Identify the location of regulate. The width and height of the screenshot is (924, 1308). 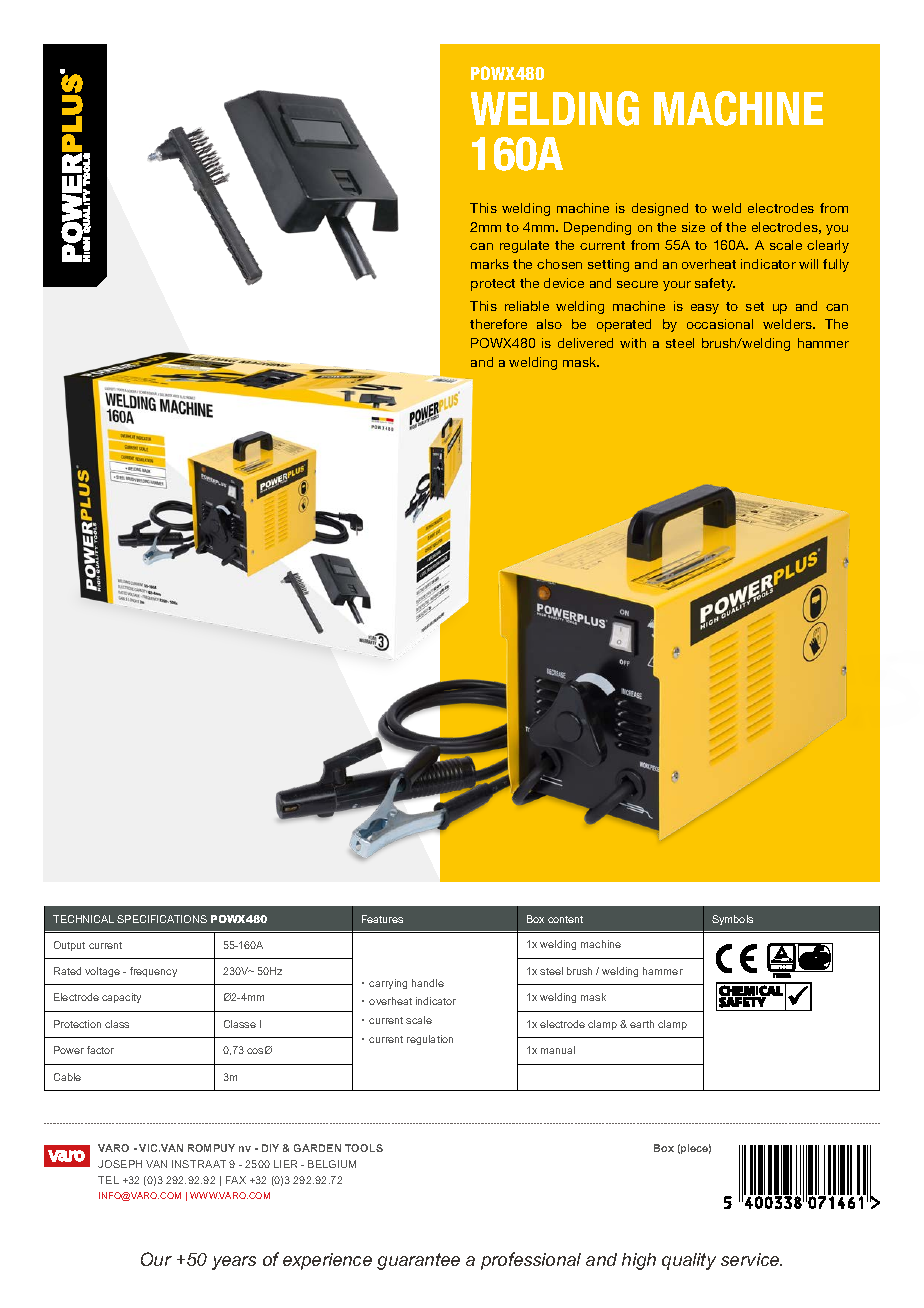
(524, 246).
